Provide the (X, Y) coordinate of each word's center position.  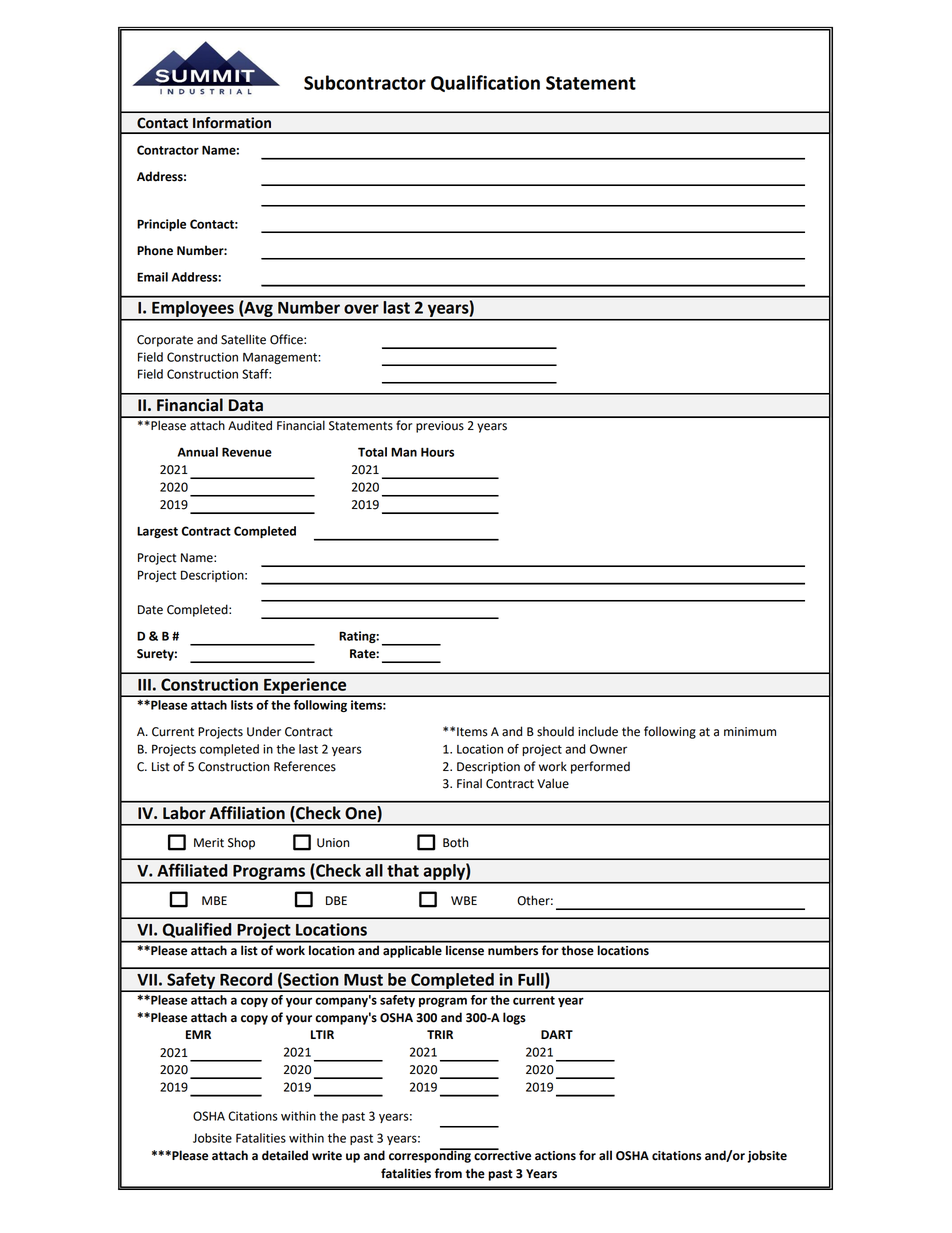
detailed (285, 1155)
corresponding (431, 1155)
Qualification (485, 83)
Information (232, 123)
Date (150, 610)
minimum (750, 732)
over (361, 309)
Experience (305, 687)
